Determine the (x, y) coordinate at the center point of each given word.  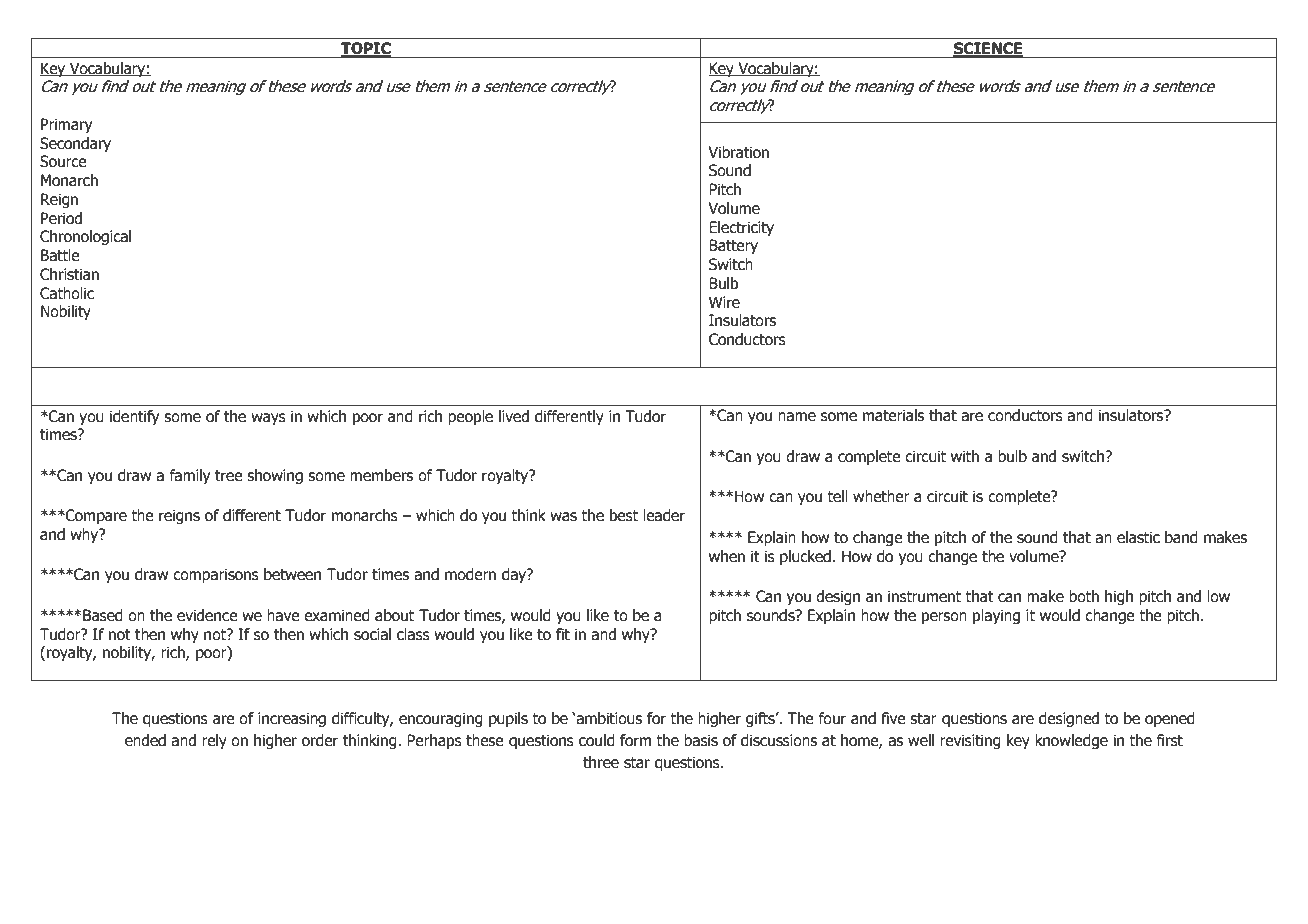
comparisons (216, 575)
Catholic (67, 293)
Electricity (741, 228)
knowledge (1071, 741)
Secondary (75, 144)
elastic (1138, 537)
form (635, 740)
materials (893, 415)
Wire (724, 302)
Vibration (738, 152)
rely (214, 741)
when (727, 556)
